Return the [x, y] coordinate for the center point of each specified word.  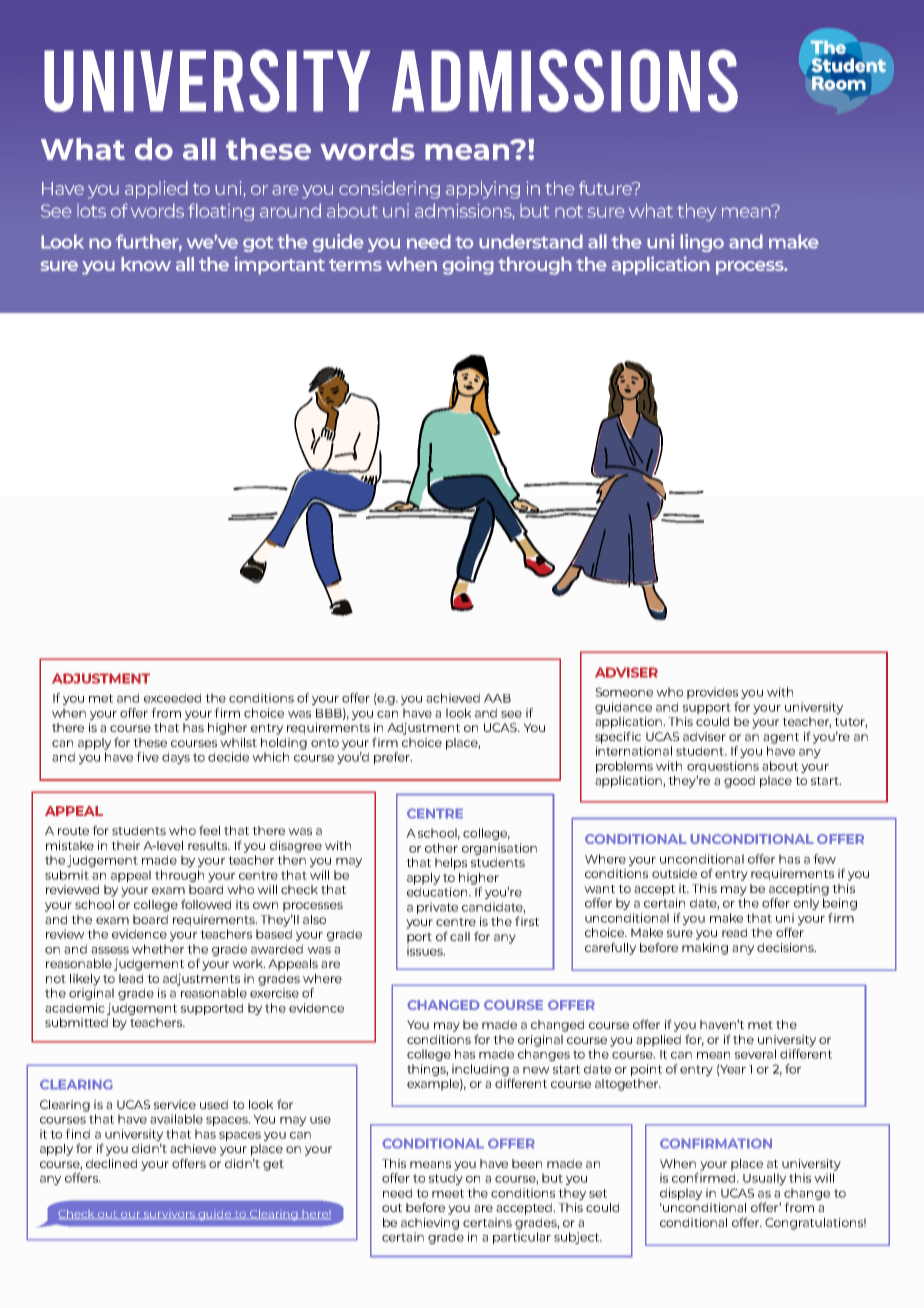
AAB [497, 698]
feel [209, 830]
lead [131, 978]
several [755, 1054]
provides [712, 693]
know [146, 264]
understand [531, 241]
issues [426, 951]
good [739, 782]
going [468, 265]
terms [355, 265]
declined [111, 1163]
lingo [702, 243]
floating [221, 212]
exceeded [172, 698]
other [441, 848]
